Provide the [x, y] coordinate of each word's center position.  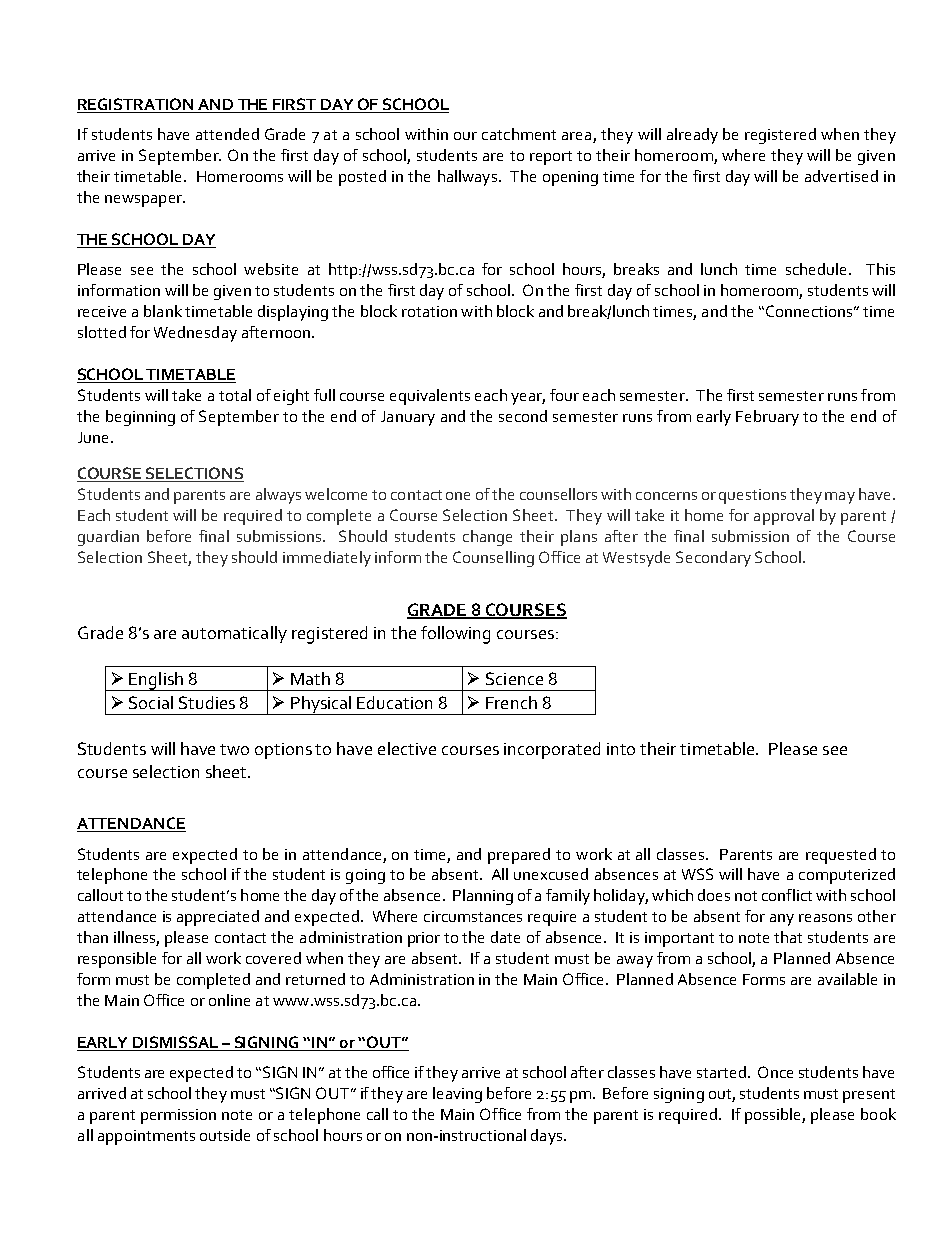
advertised [841, 176]
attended [227, 134]
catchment [519, 134]
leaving [457, 1095]
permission [178, 1116]
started [721, 1072]
